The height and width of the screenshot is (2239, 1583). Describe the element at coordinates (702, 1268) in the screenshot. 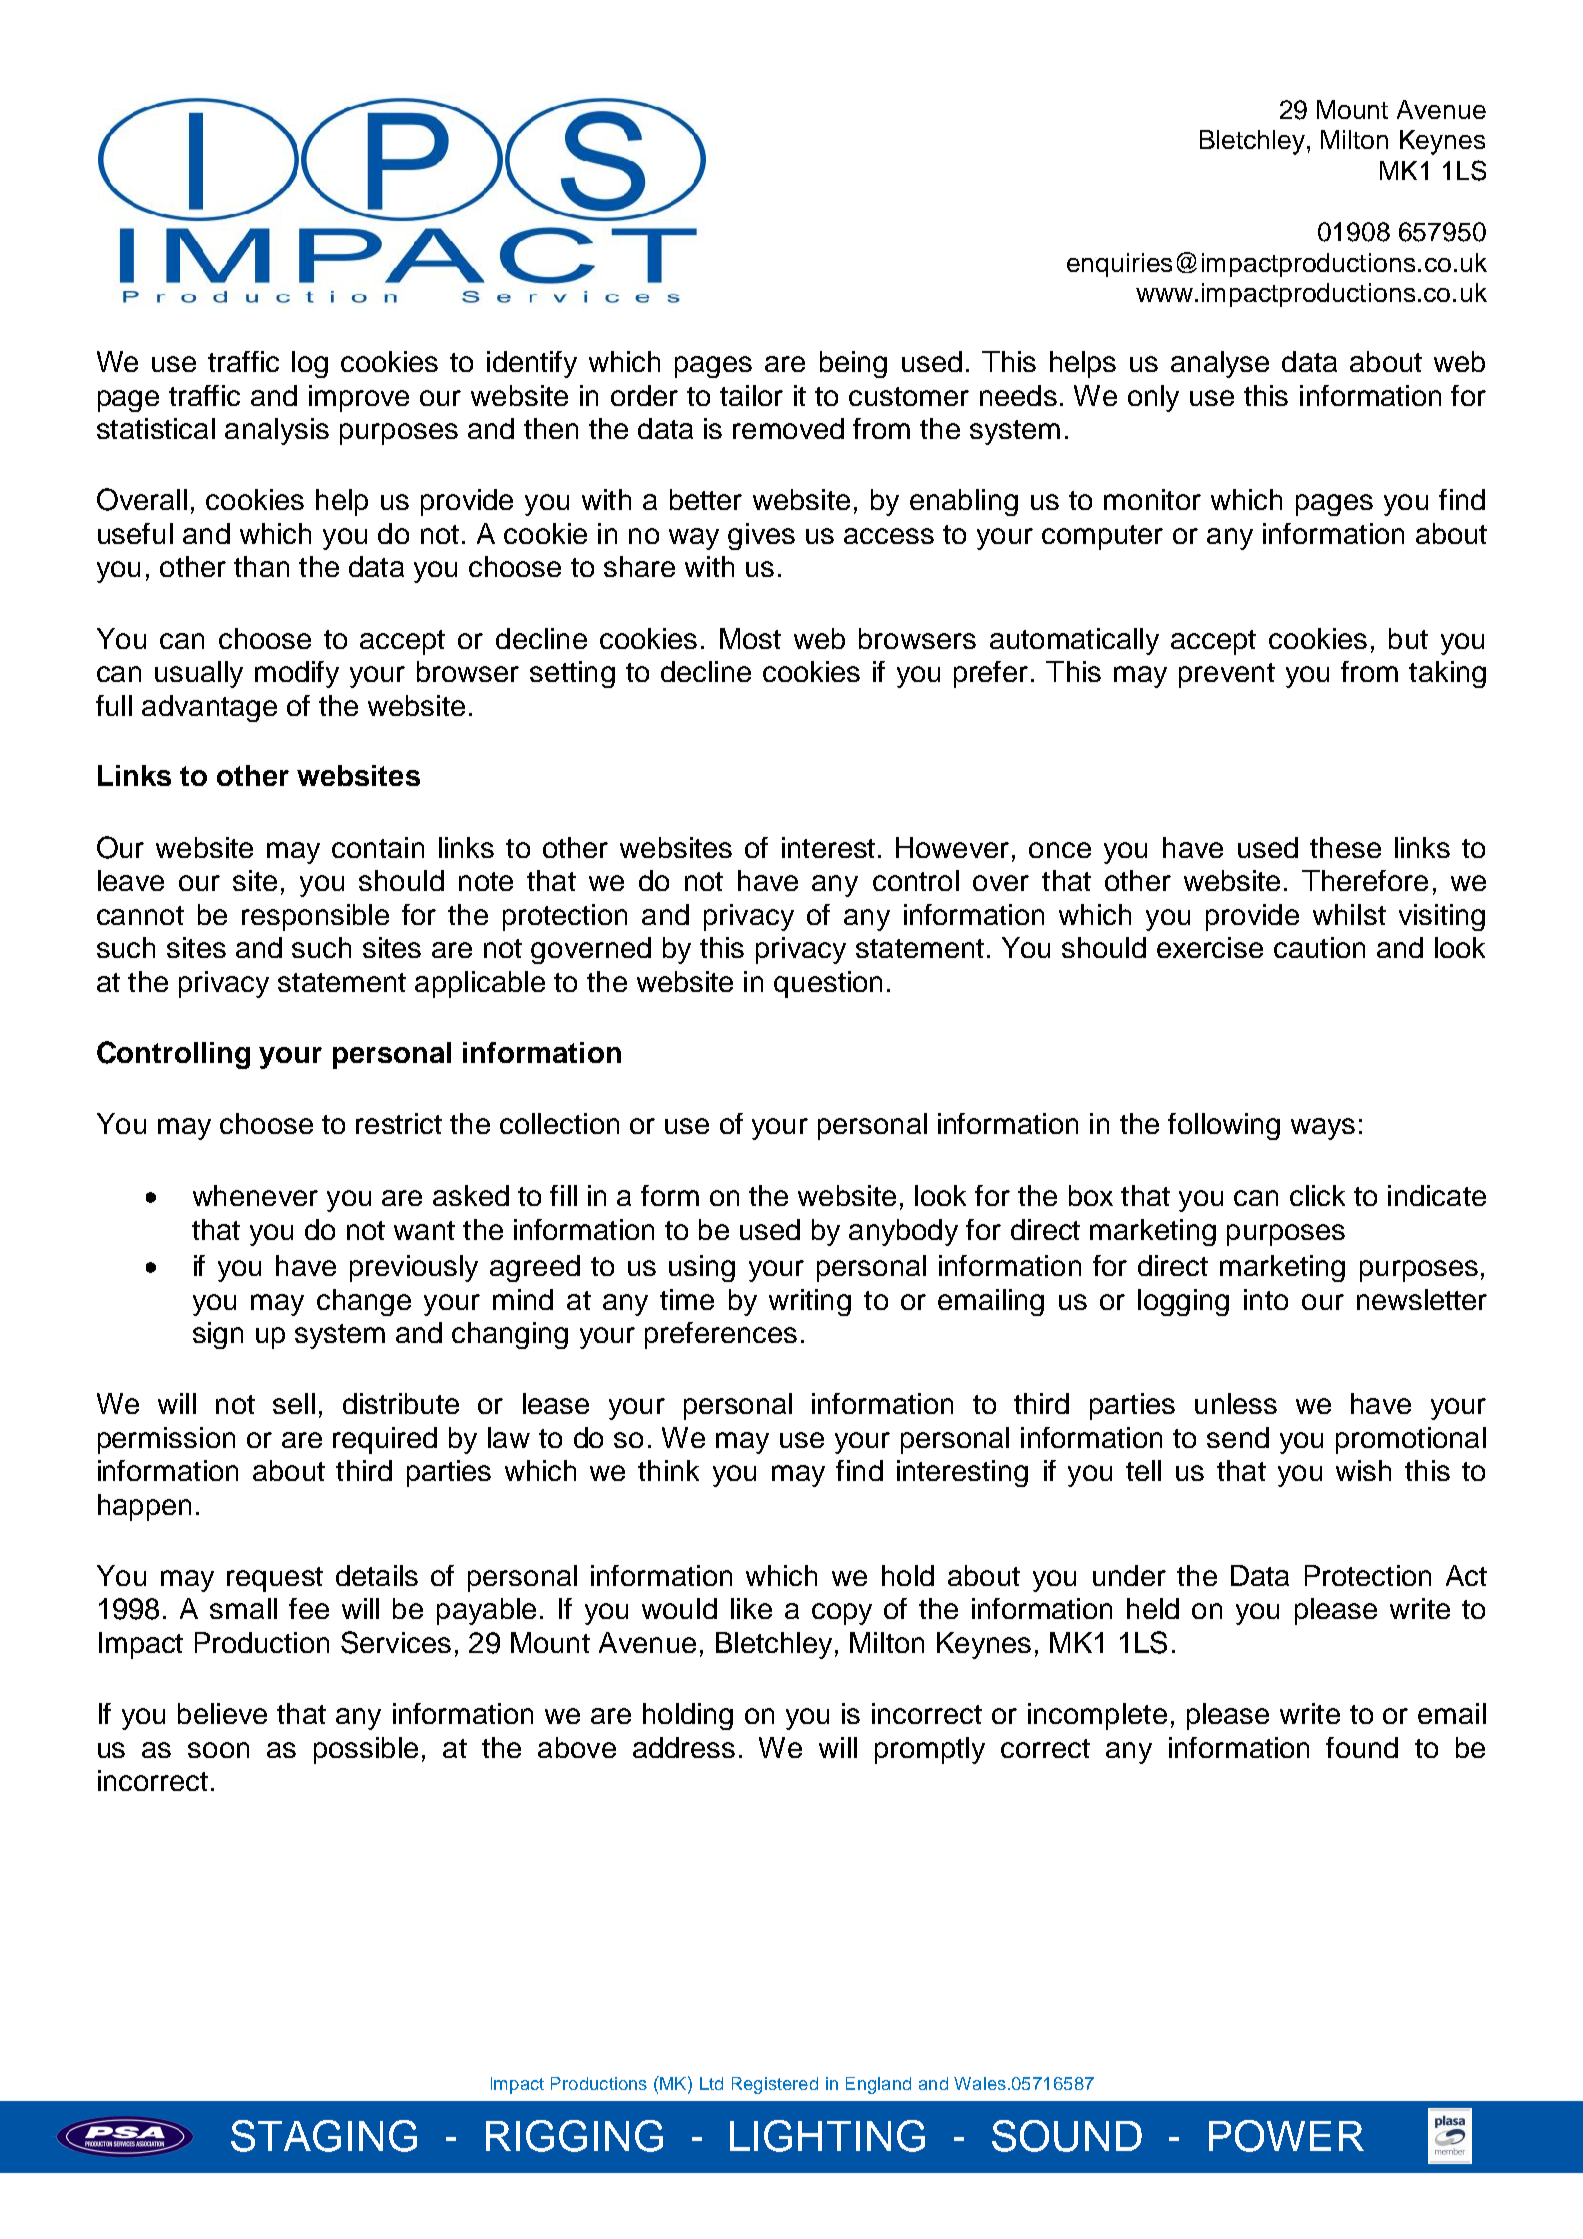

I see `using` at that location.
